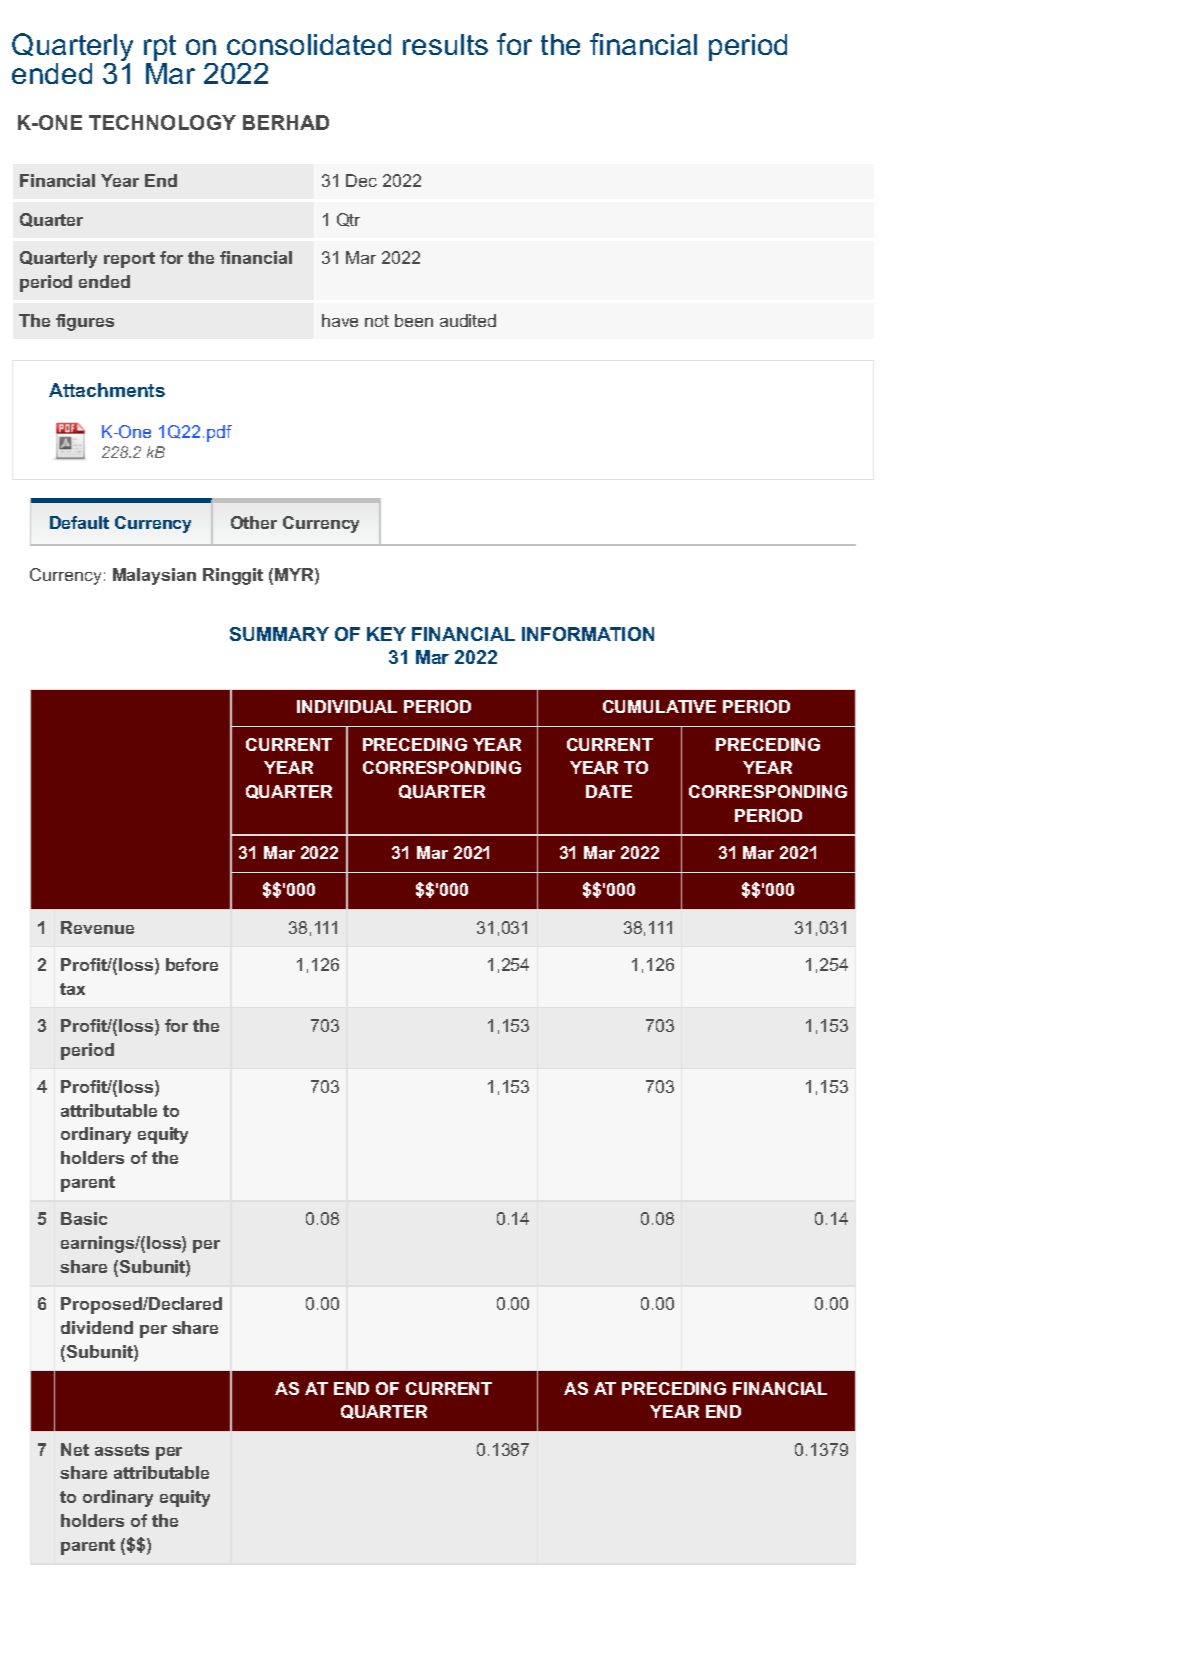  Describe the element at coordinates (659, 706) in the page. I see `CUMULATIVE` at that location.
